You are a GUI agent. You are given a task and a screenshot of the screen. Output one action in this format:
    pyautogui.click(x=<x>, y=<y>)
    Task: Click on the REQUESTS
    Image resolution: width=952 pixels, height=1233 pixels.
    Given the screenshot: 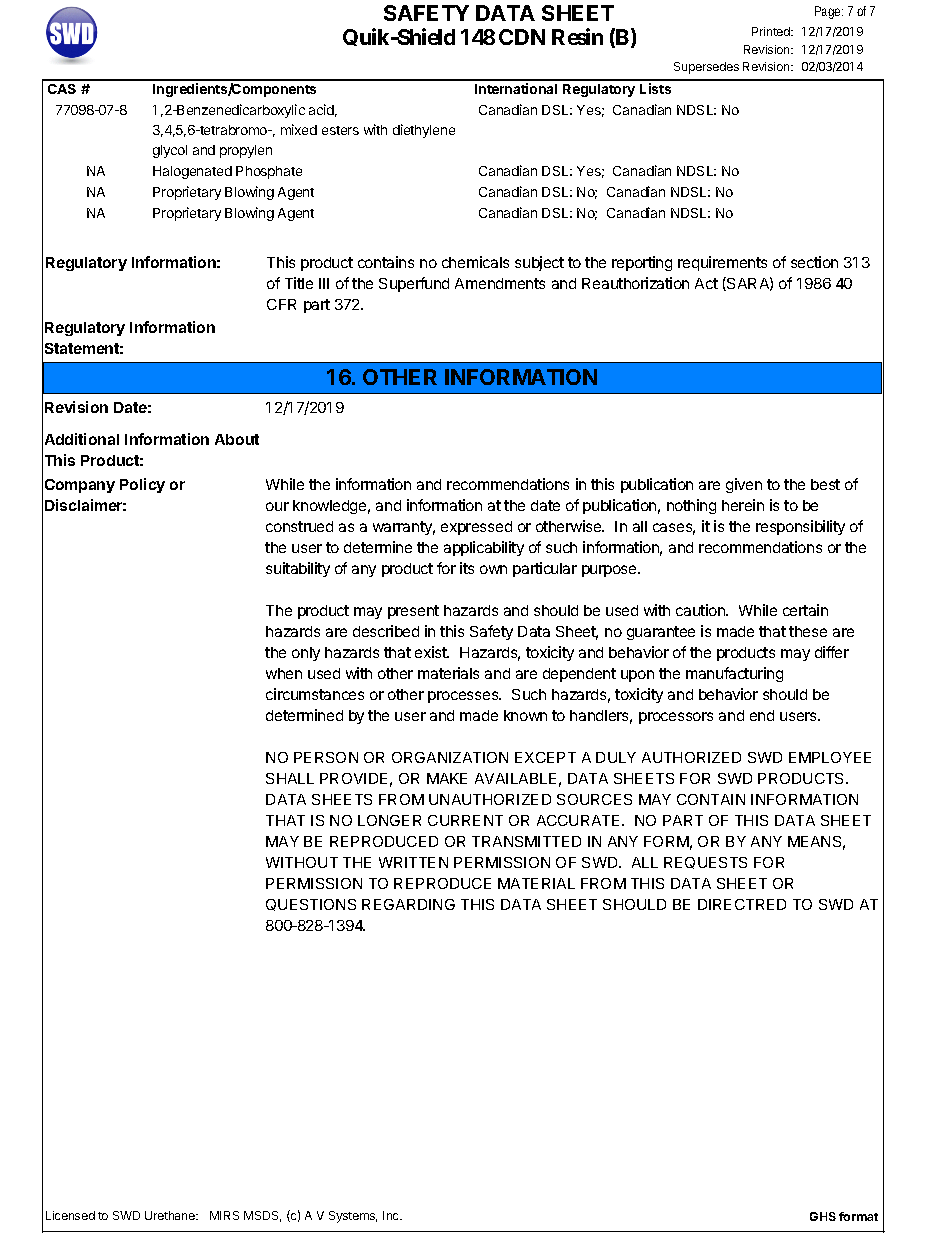 What is the action you would take?
    pyautogui.click(x=705, y=863)
